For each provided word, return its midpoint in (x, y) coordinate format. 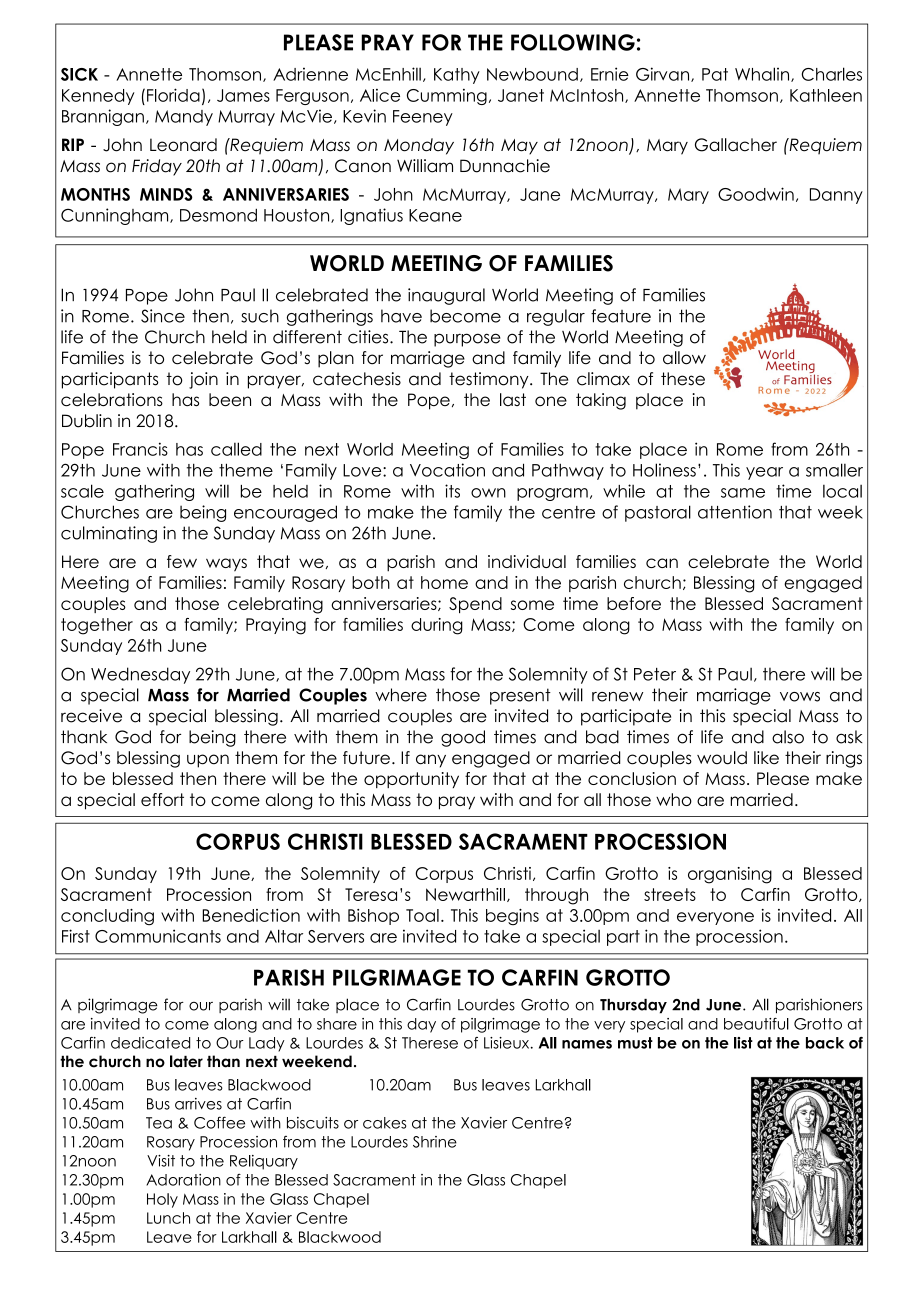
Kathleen (826, 95)
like (766, 758)
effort (162, 799)
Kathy (457, 76)
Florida (173, 95)
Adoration (183, 1180)
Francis (140, 449)
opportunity (411, 780)
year (764, 473)
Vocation (447, 470)
